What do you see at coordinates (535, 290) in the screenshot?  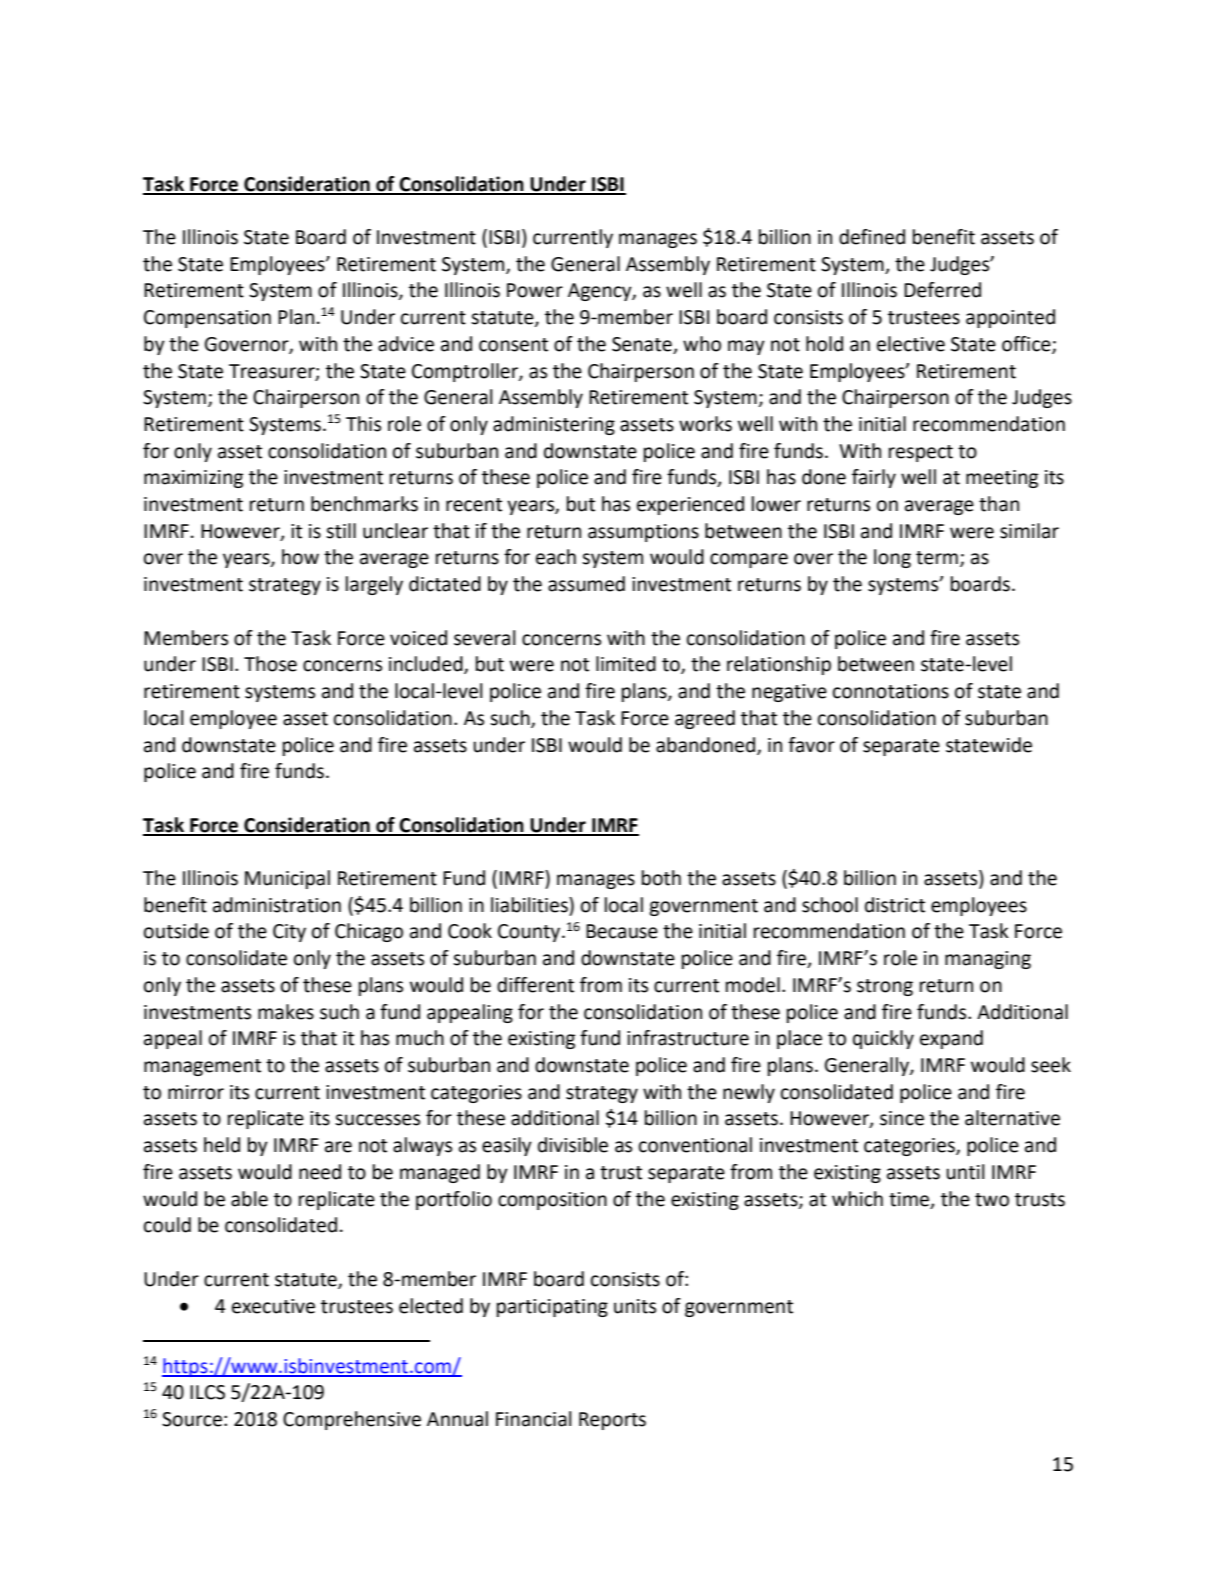 I see `Power` at bounding box center [535, 290].
